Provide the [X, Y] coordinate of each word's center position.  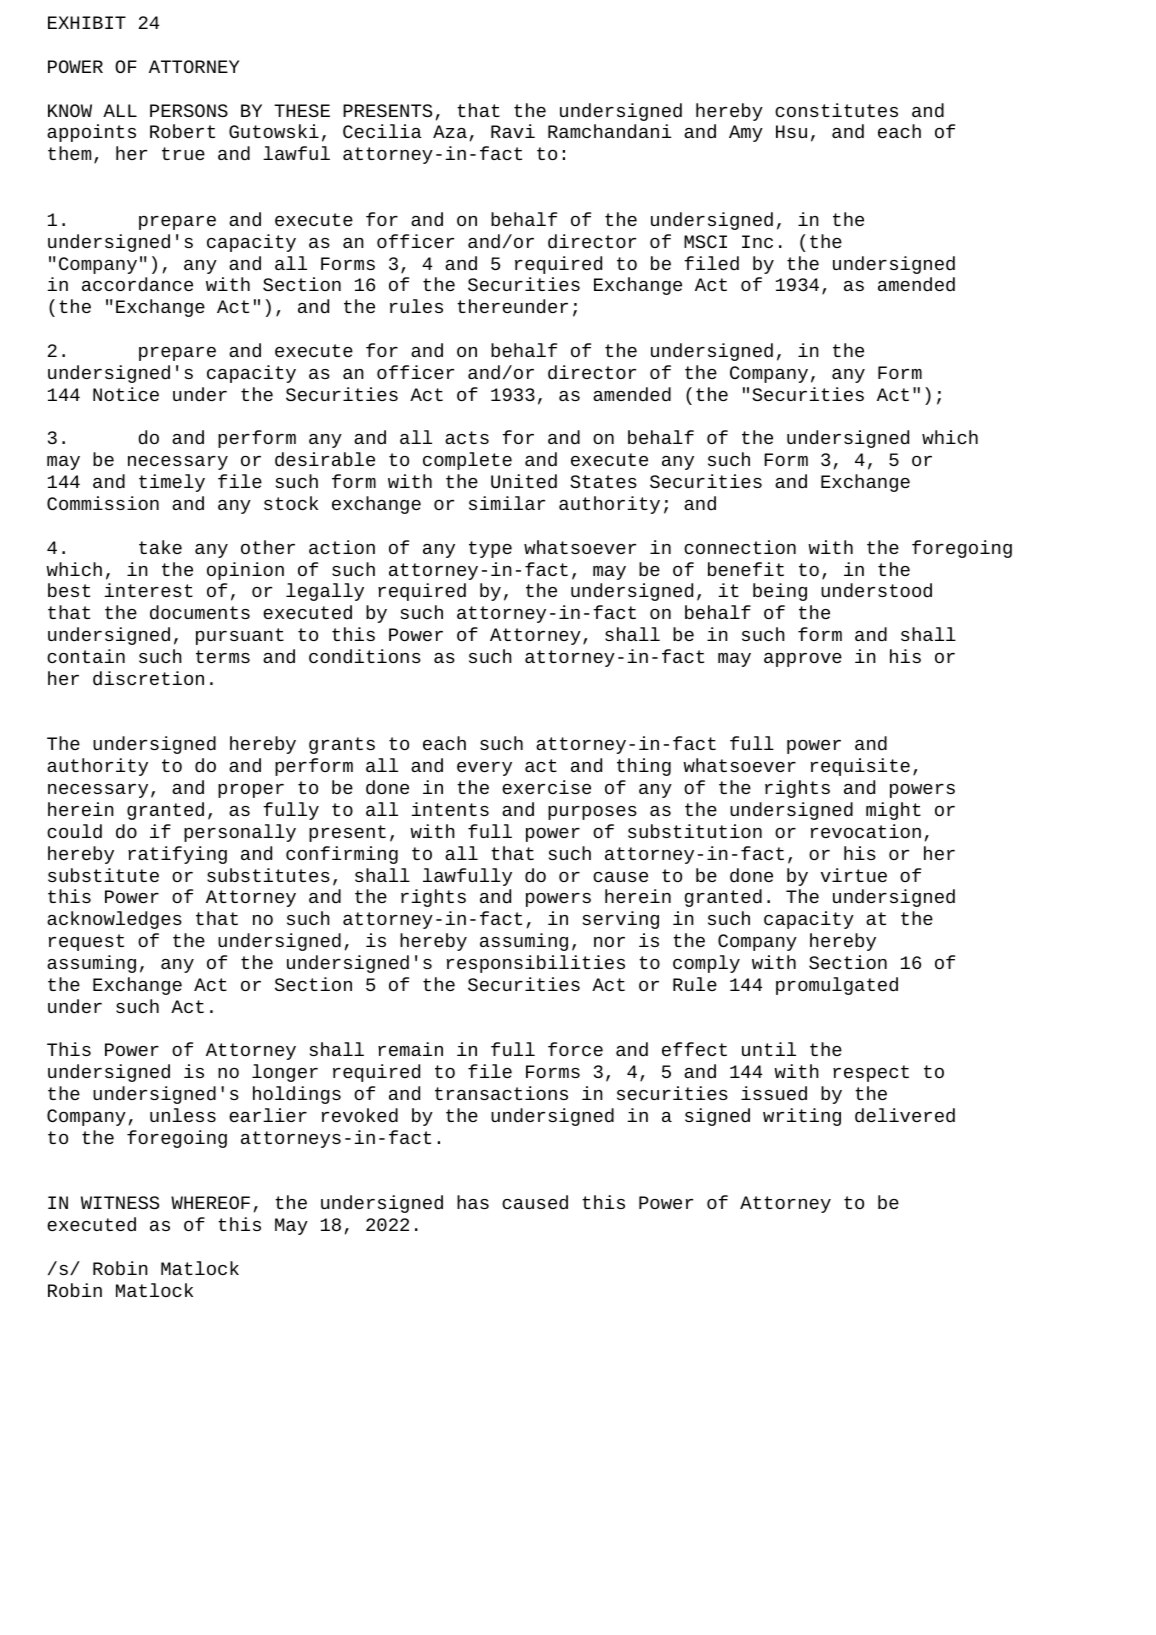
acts [467, 437]
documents [200, 612]
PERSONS [189, 110]
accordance [137, 284]
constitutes [836, 110]
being [780, 592]
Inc [757, 241]
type [490, 549]
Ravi [513, 131]
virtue [854, 875]
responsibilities [536, 964]
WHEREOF [210, 1202]
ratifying [177, 855]
